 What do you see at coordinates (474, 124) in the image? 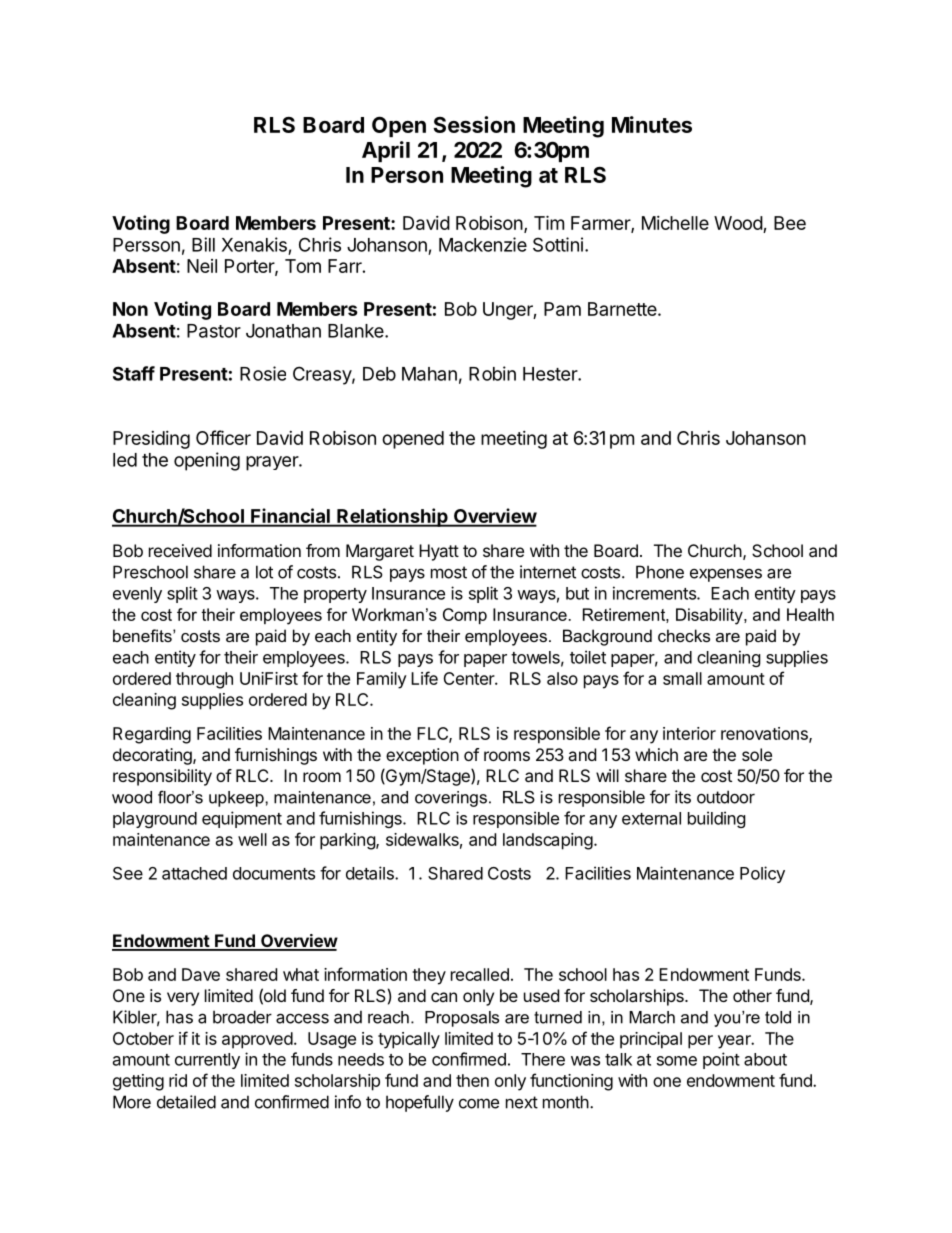
I see `Session` at bounding box center [474, 124].
